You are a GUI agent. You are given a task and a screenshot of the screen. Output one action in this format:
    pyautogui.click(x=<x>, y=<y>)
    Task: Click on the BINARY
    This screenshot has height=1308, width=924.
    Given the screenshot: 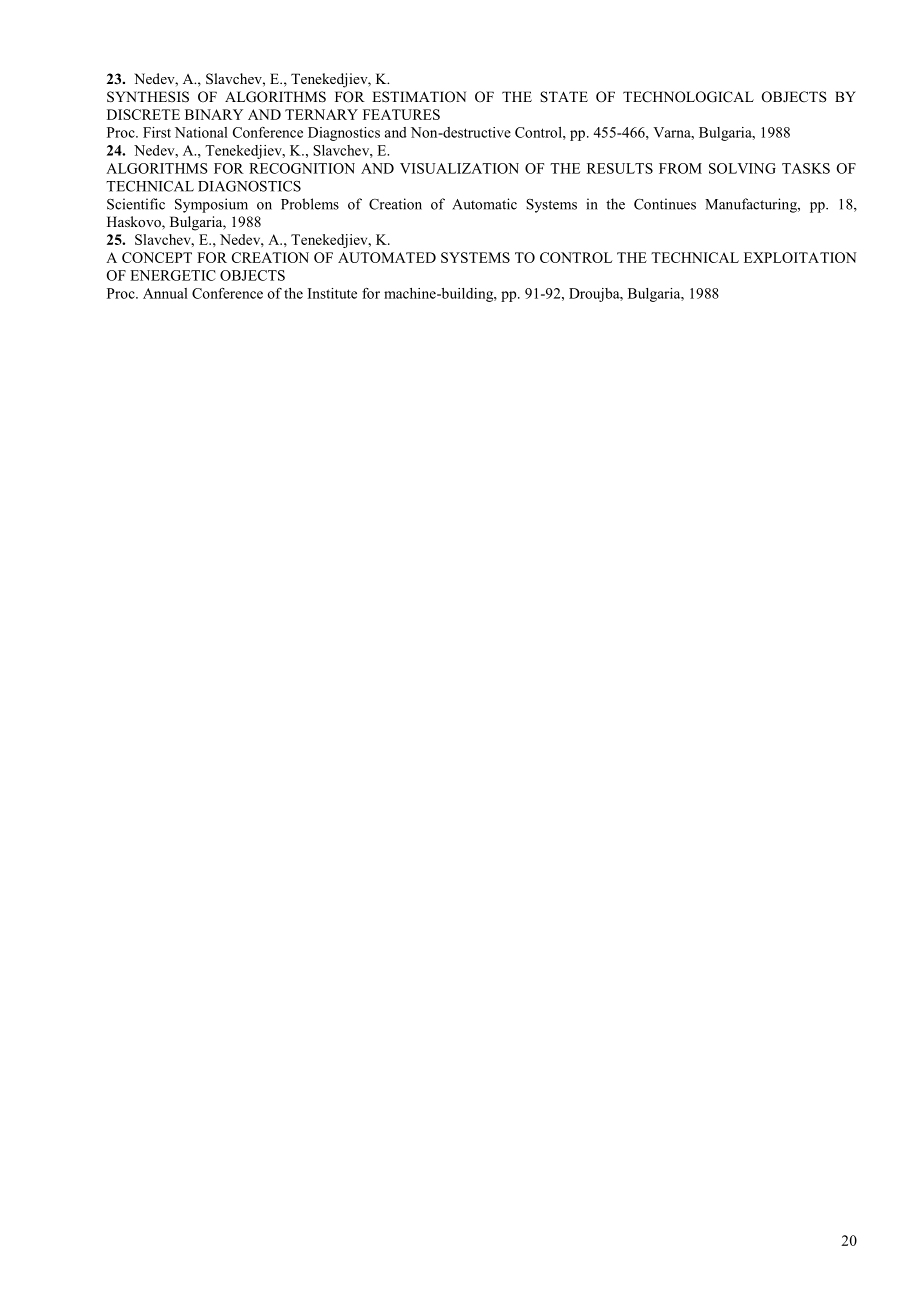 What is the action you would take?
    pyautogui.click(x=214, y=114)
